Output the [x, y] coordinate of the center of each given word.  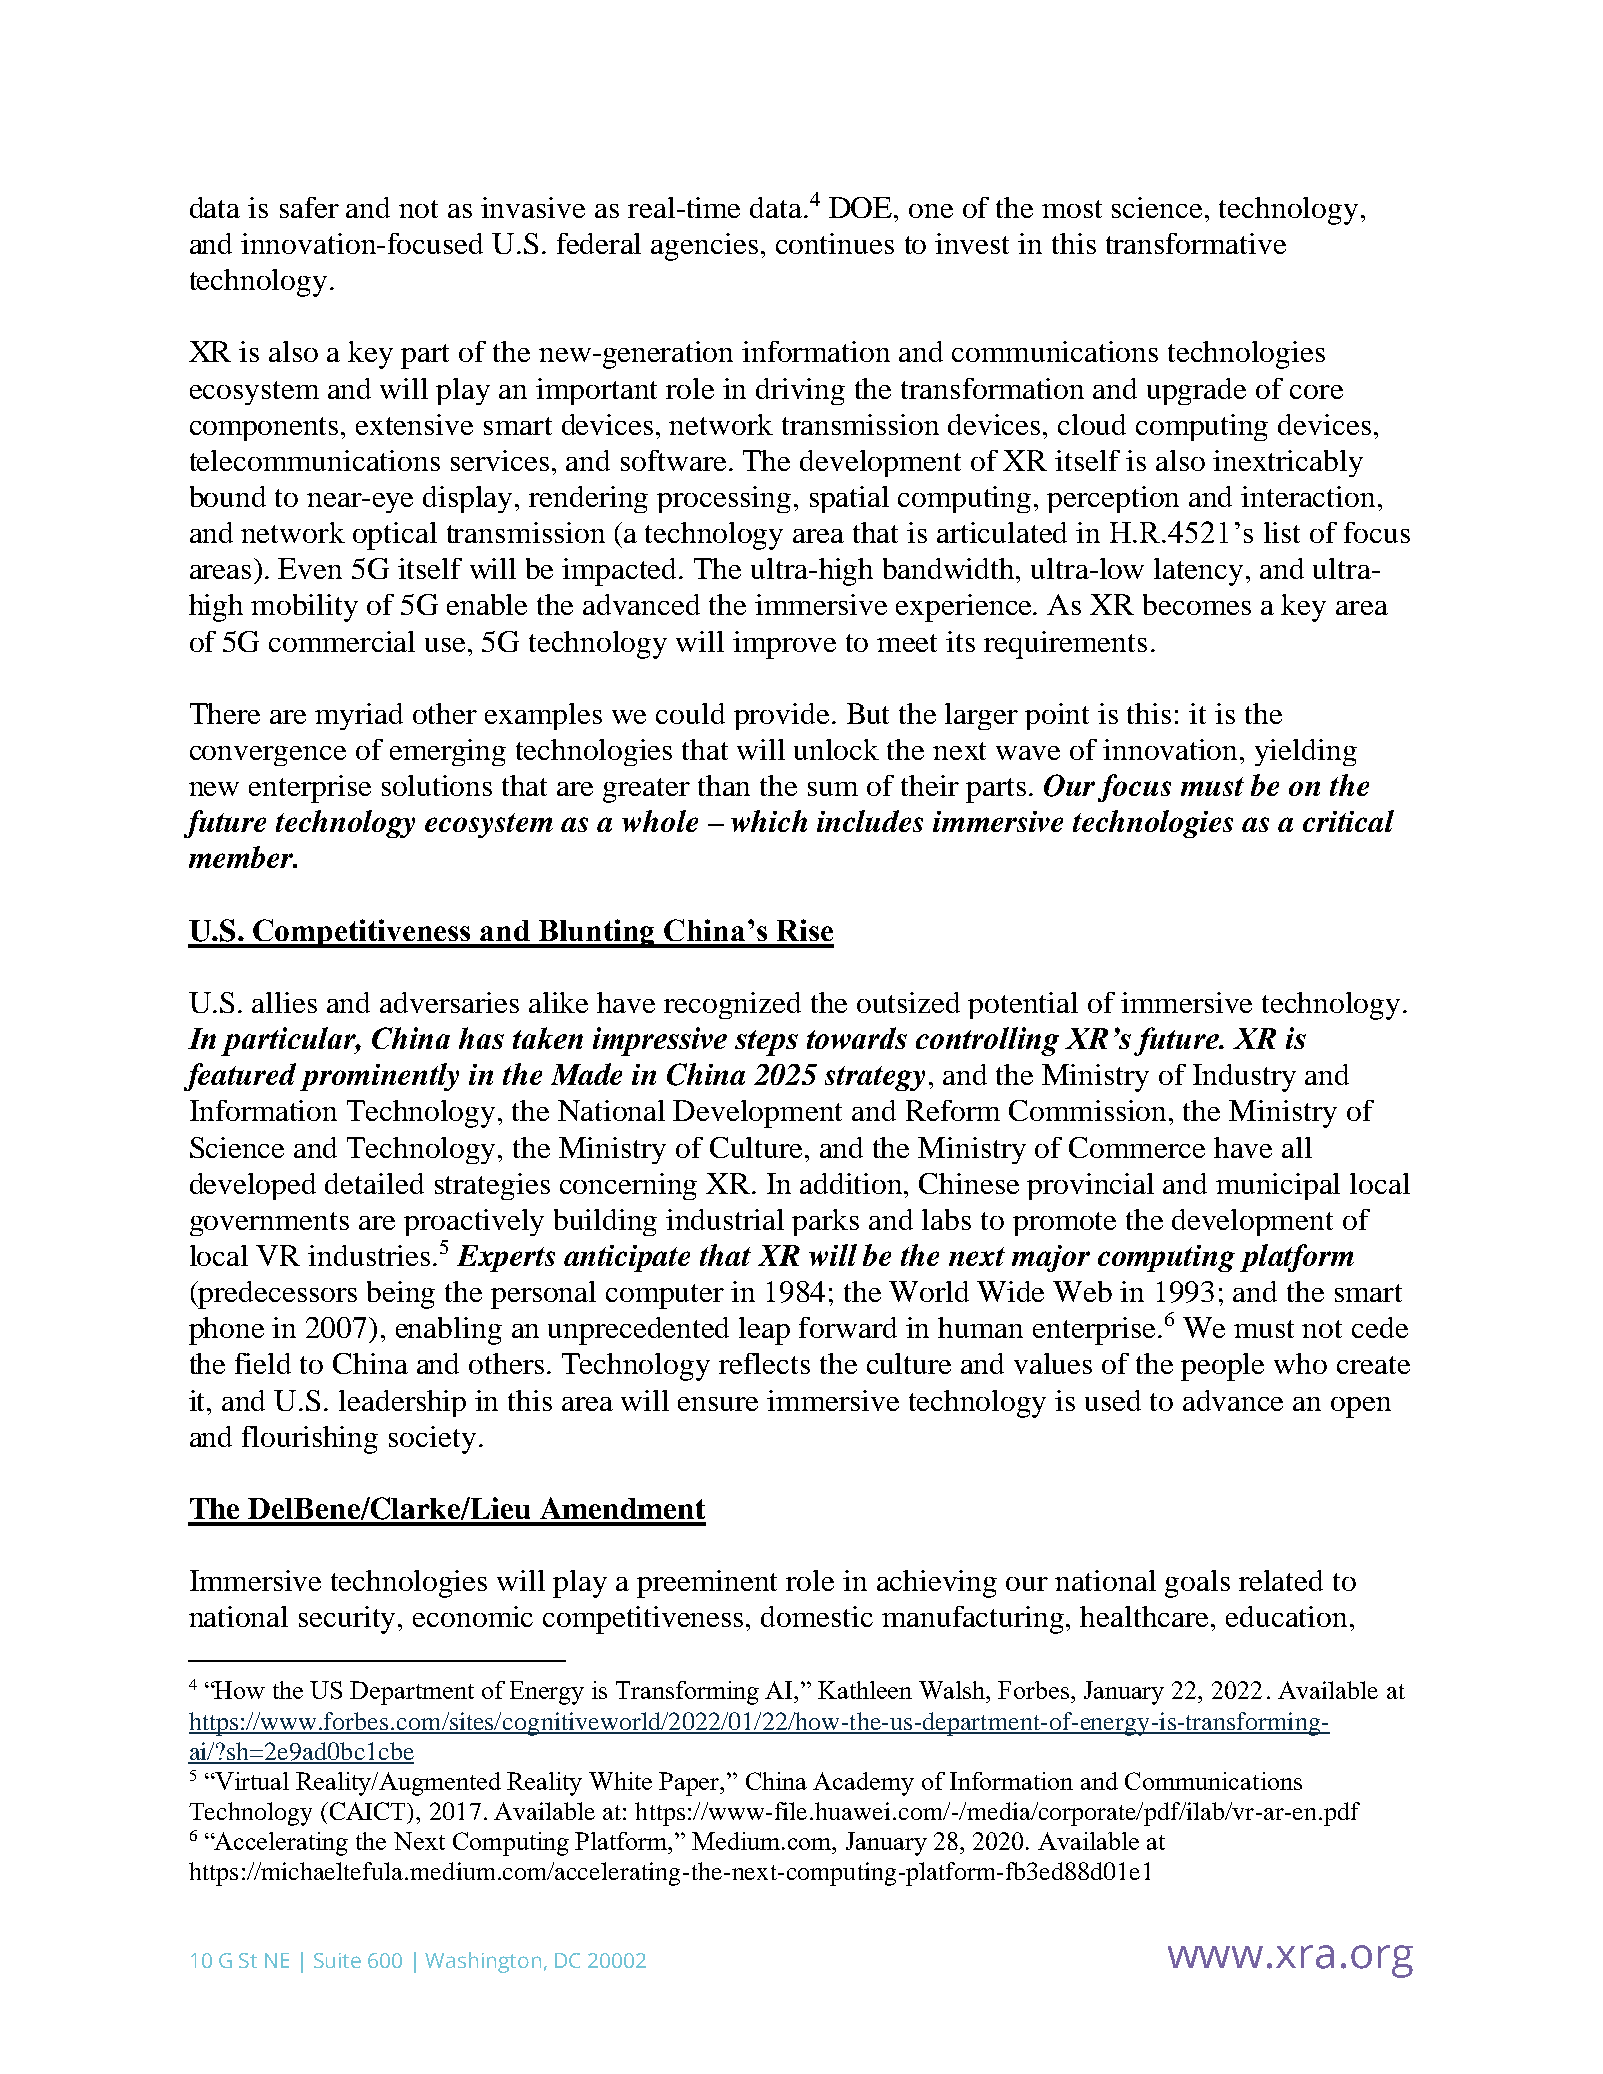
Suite [337, 1960]
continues [835, 243]
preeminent [707, 1584]
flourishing [310, 1440]
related [1281, 1580]
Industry [1244, 1078]
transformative [1196, 243]
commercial [342, 641]
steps [766, 1043]
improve [784, 645]
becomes [1197, 604]
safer [309, 207]
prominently [379, 1077]
